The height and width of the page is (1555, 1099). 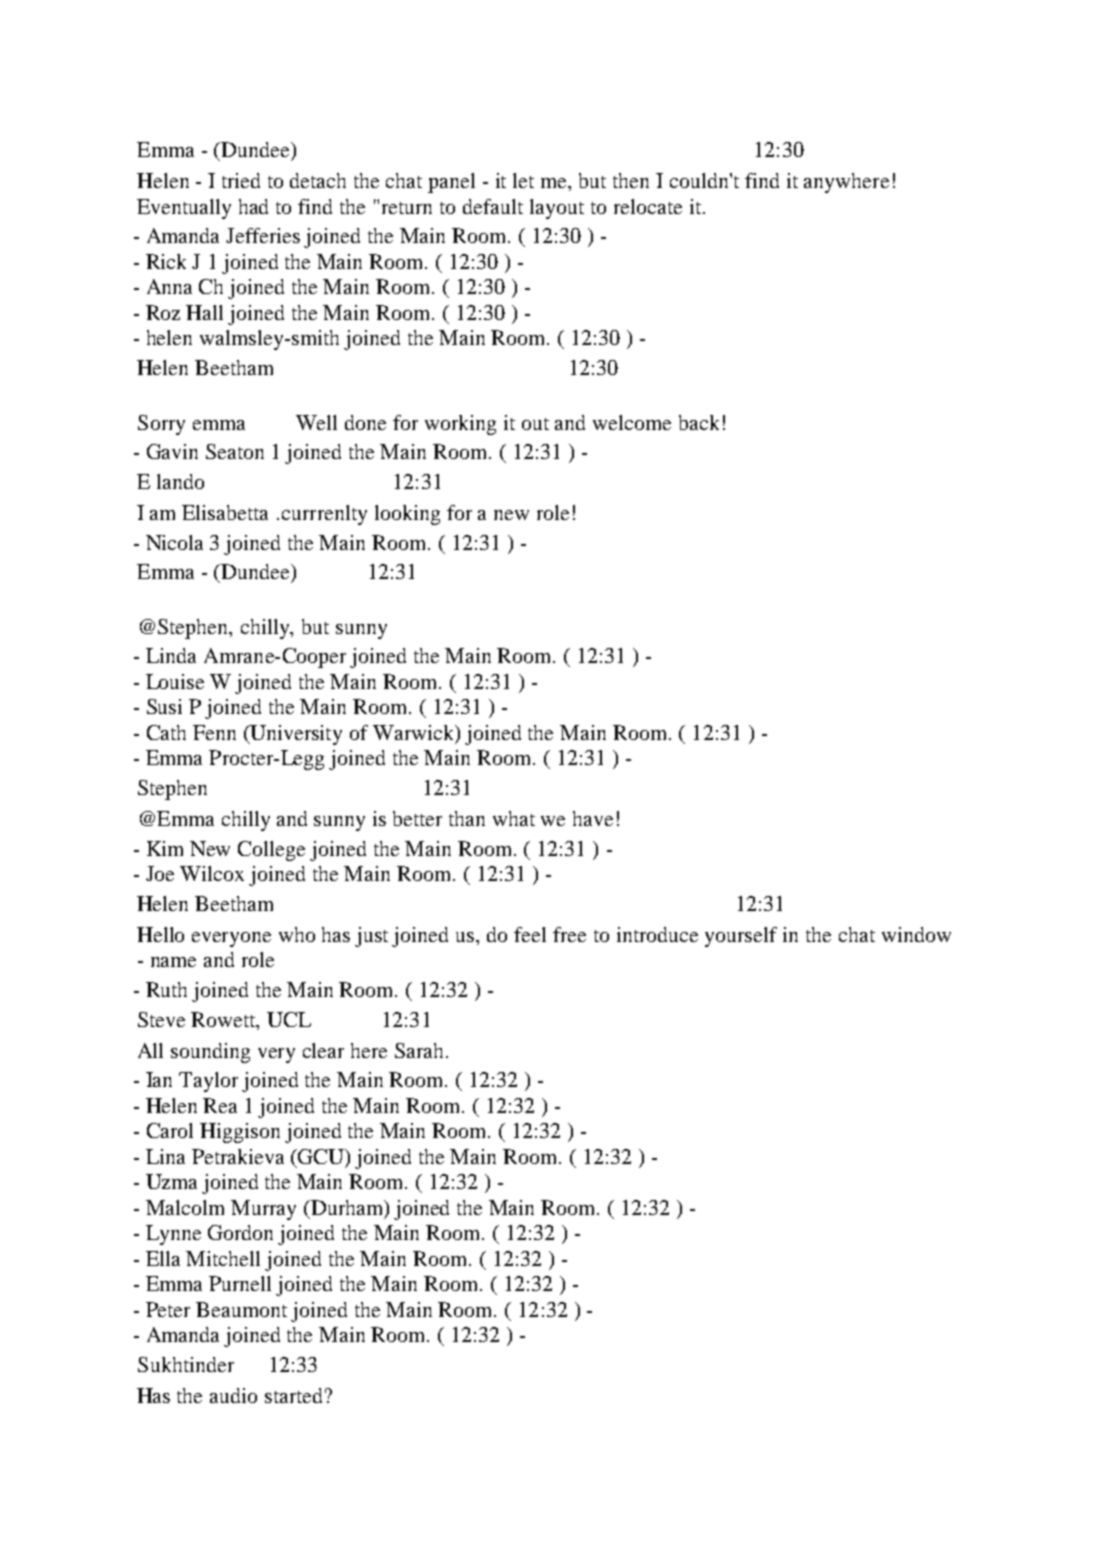 I want to click on window, so click(x=916, y=934).
